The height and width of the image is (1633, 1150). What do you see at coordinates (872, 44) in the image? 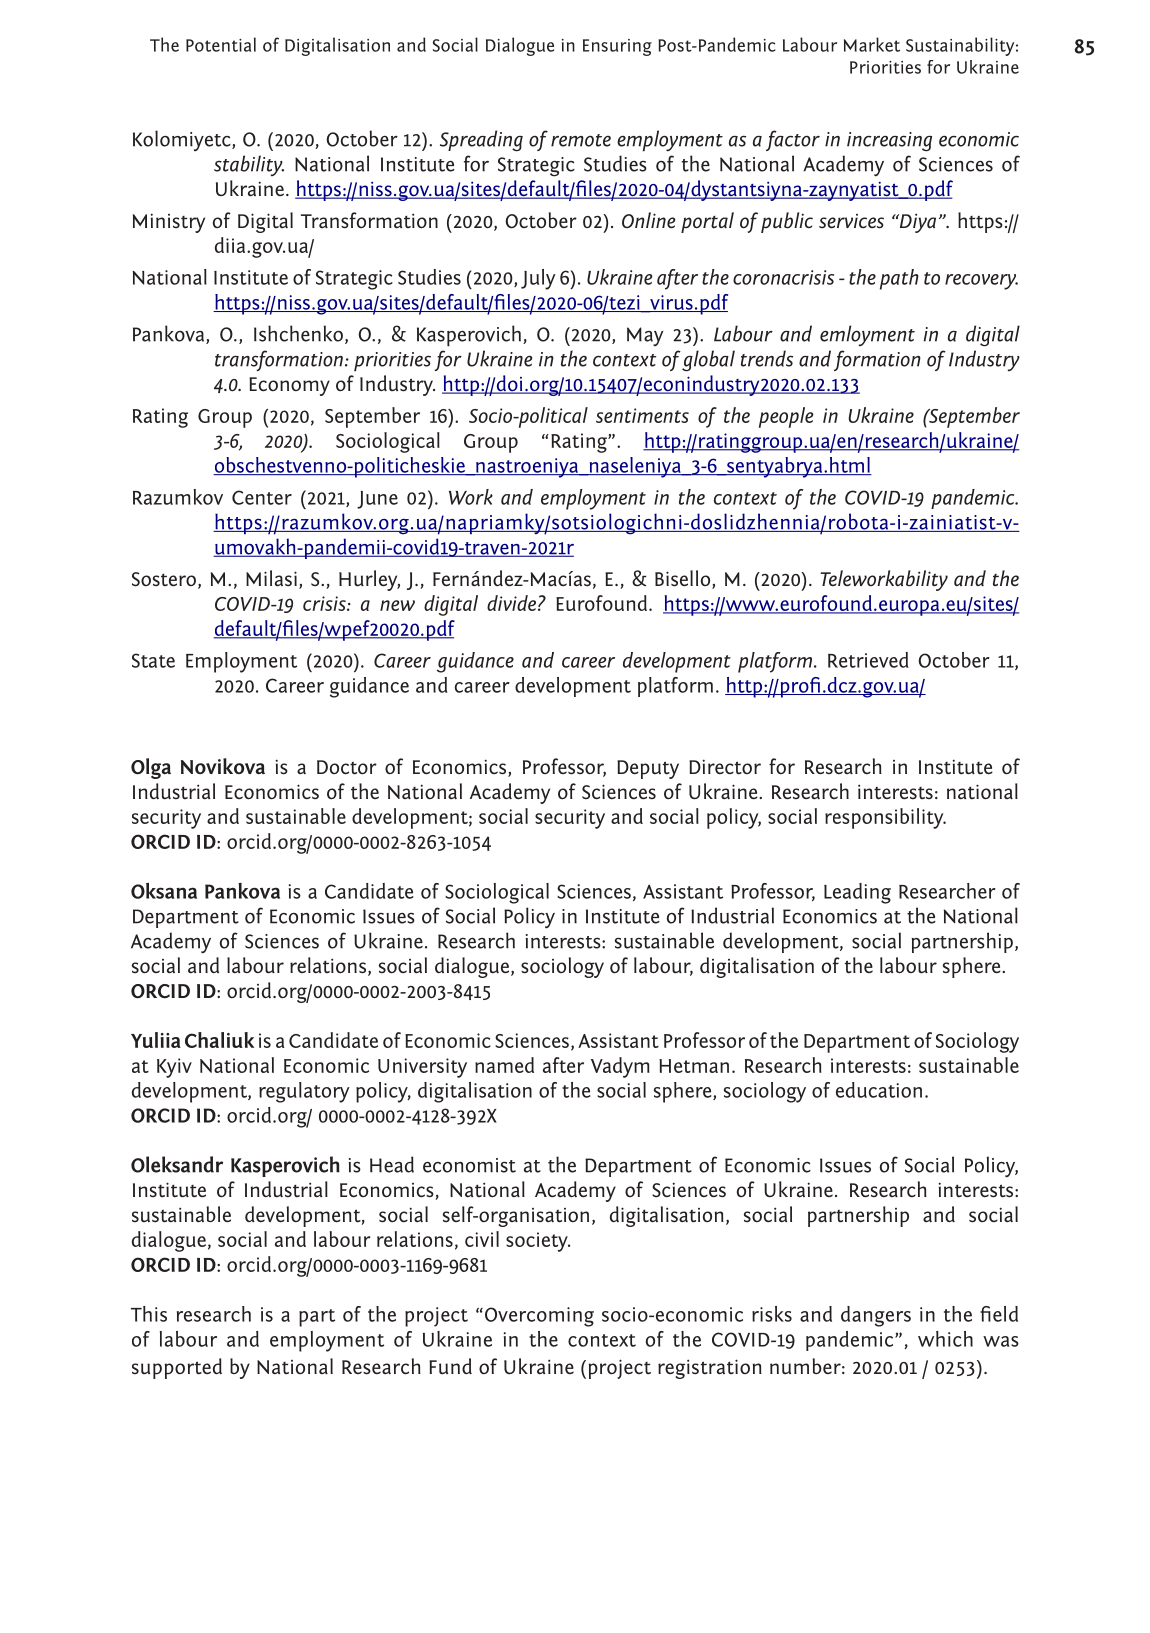
I see `Market` at bounding box center [872, 44].
